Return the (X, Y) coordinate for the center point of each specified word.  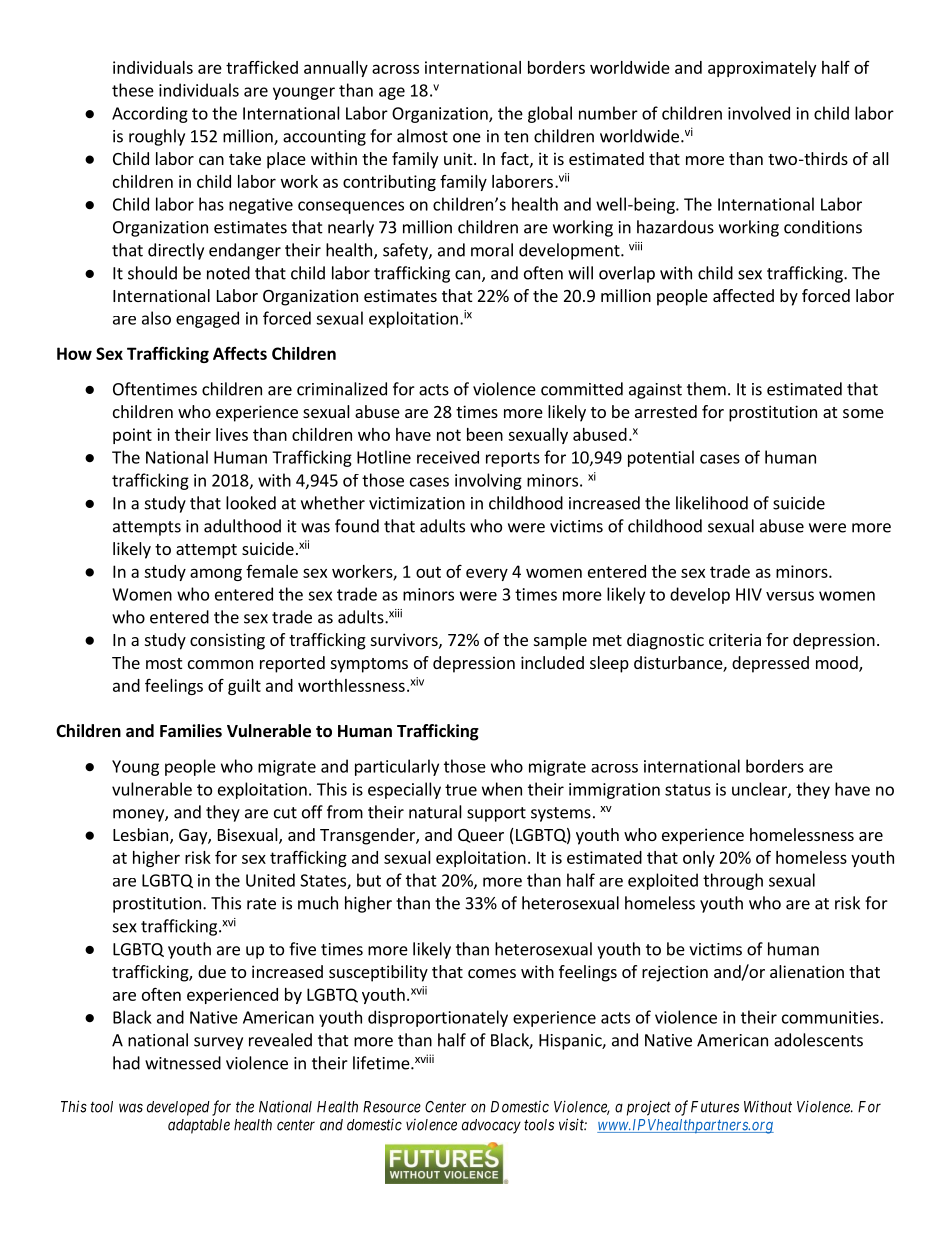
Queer (481, 836)
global (550, 114)
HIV (749, 594)
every (487, 574)
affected (743, 295)
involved (759, 113)
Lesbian (142, 836)
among (216, 574)
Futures (715, 1107)
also (156, 318)
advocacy (491, 1126)
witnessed (183, 1063)
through (733, 881)
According (150, 114)
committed (582, 389)
